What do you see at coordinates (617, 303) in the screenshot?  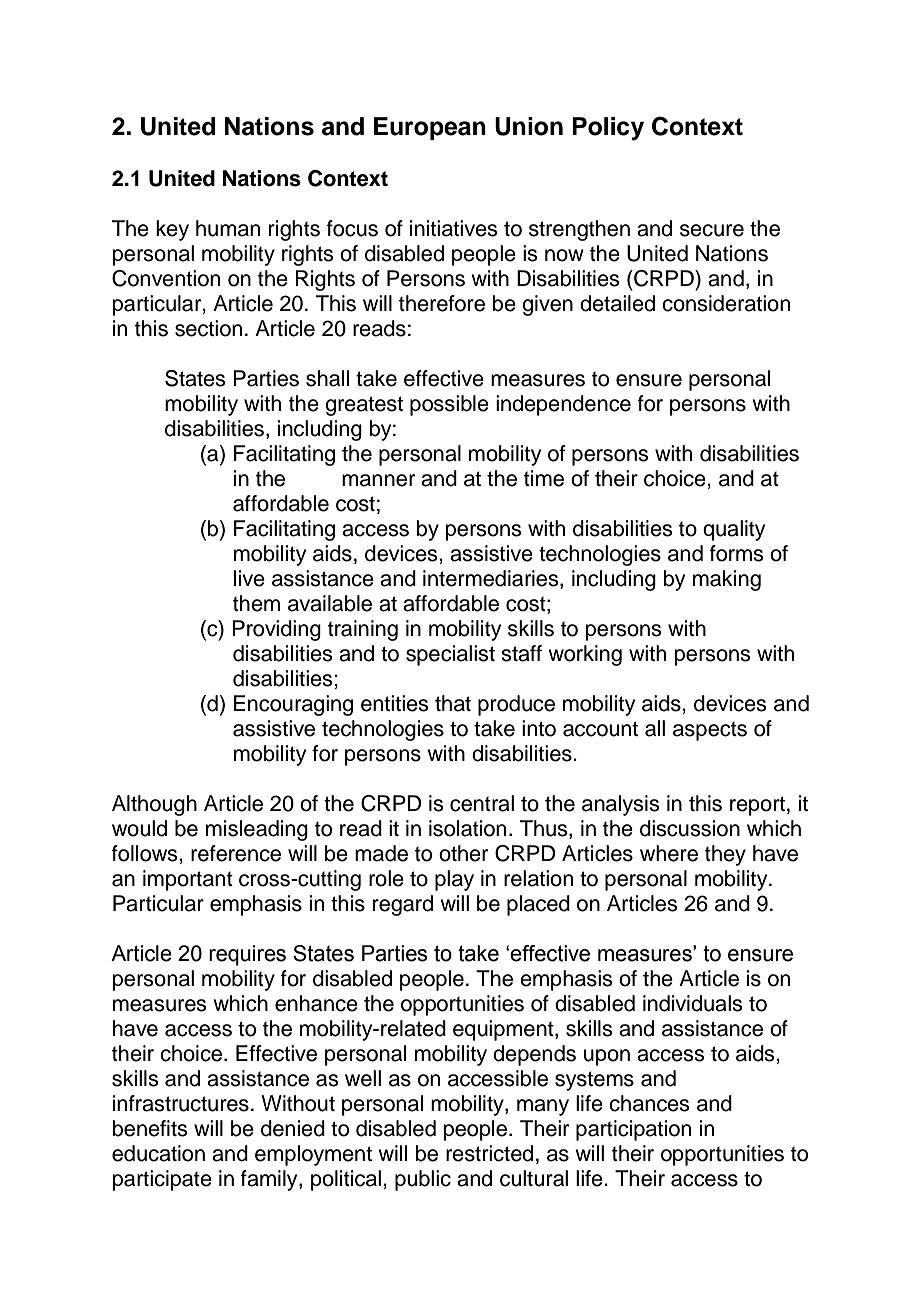 I see `detailed` at bounding box center [617, 303].
